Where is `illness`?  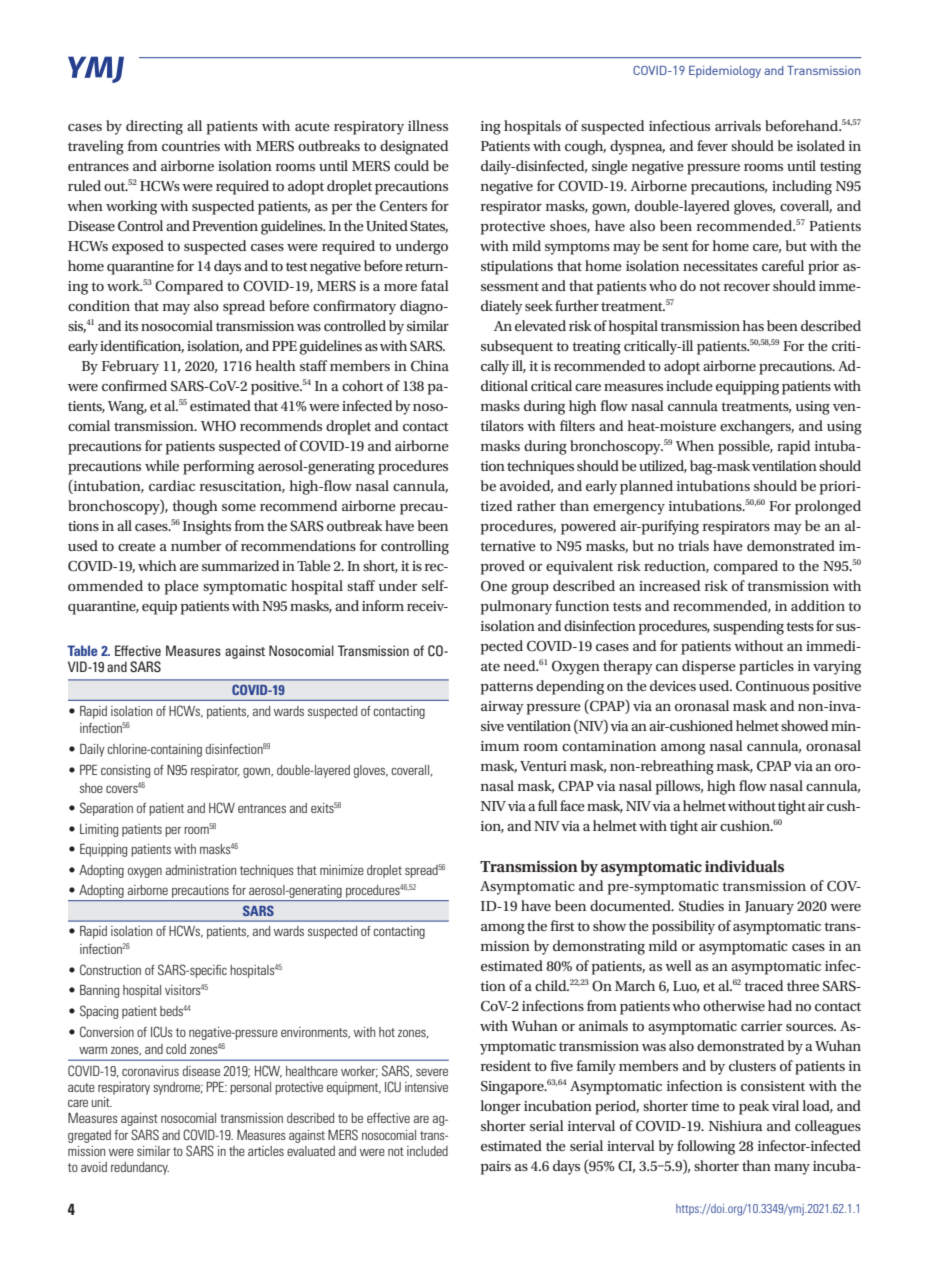
illness is located at coordinates (428, 125).
